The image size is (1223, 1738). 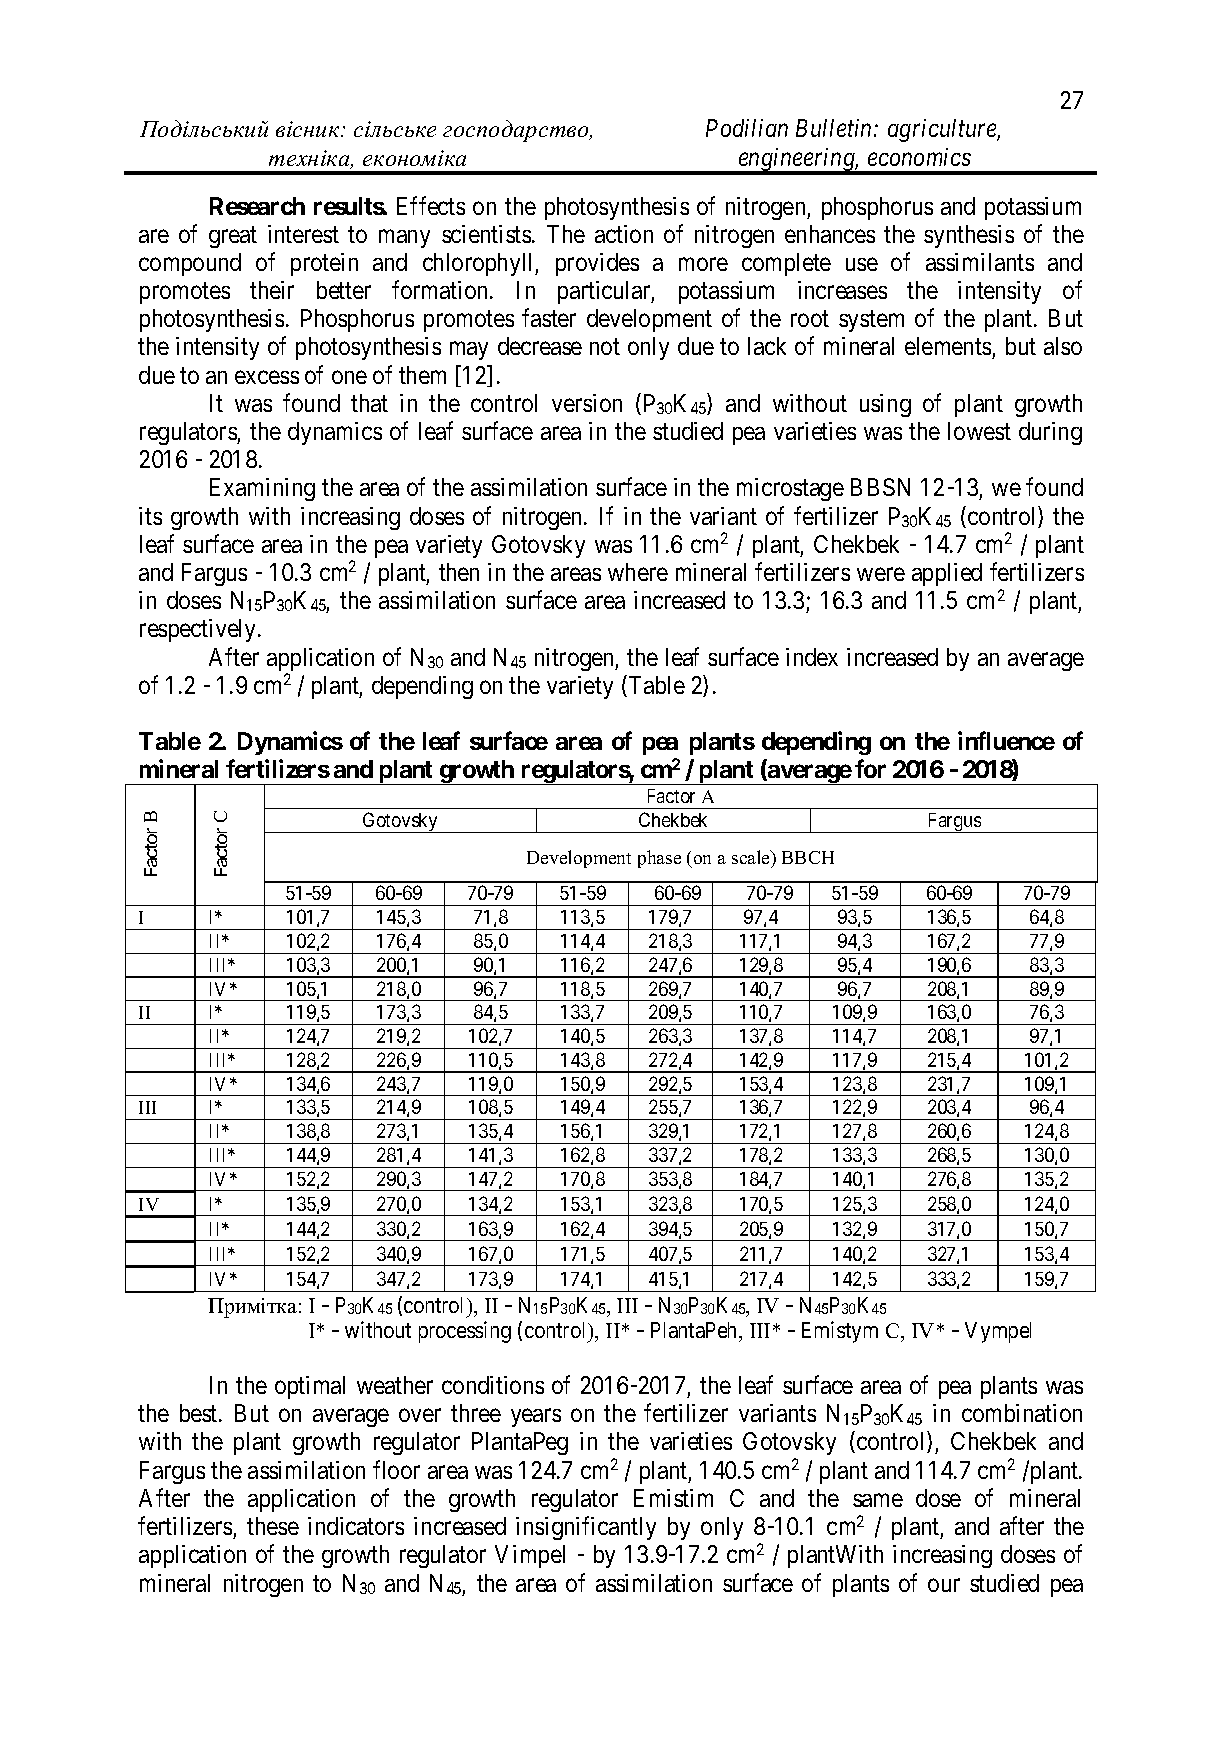 I want to click on lowest, so click(x=979, y=431).
